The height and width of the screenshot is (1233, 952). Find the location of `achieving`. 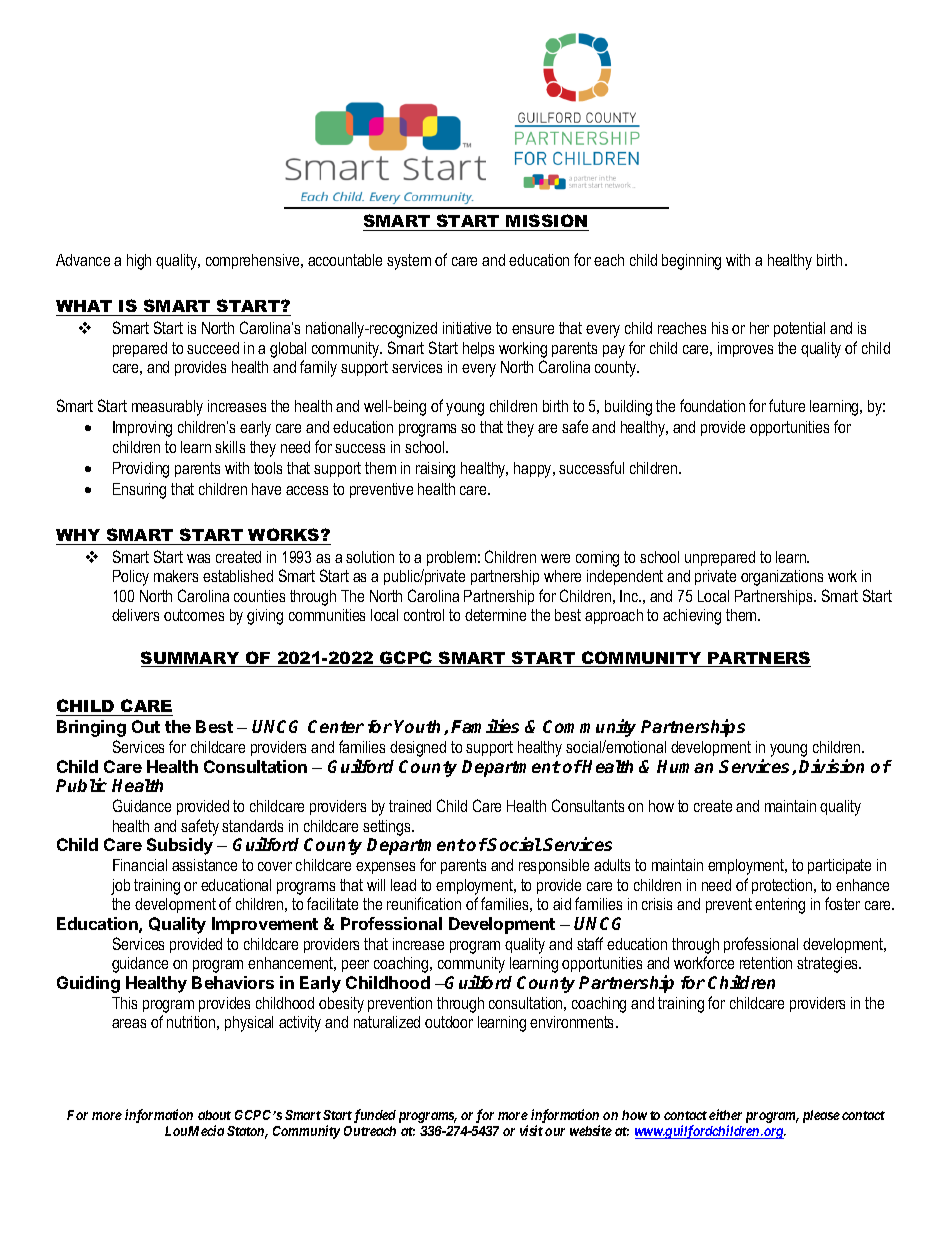

achieving is located at coordinates (692, 617).
